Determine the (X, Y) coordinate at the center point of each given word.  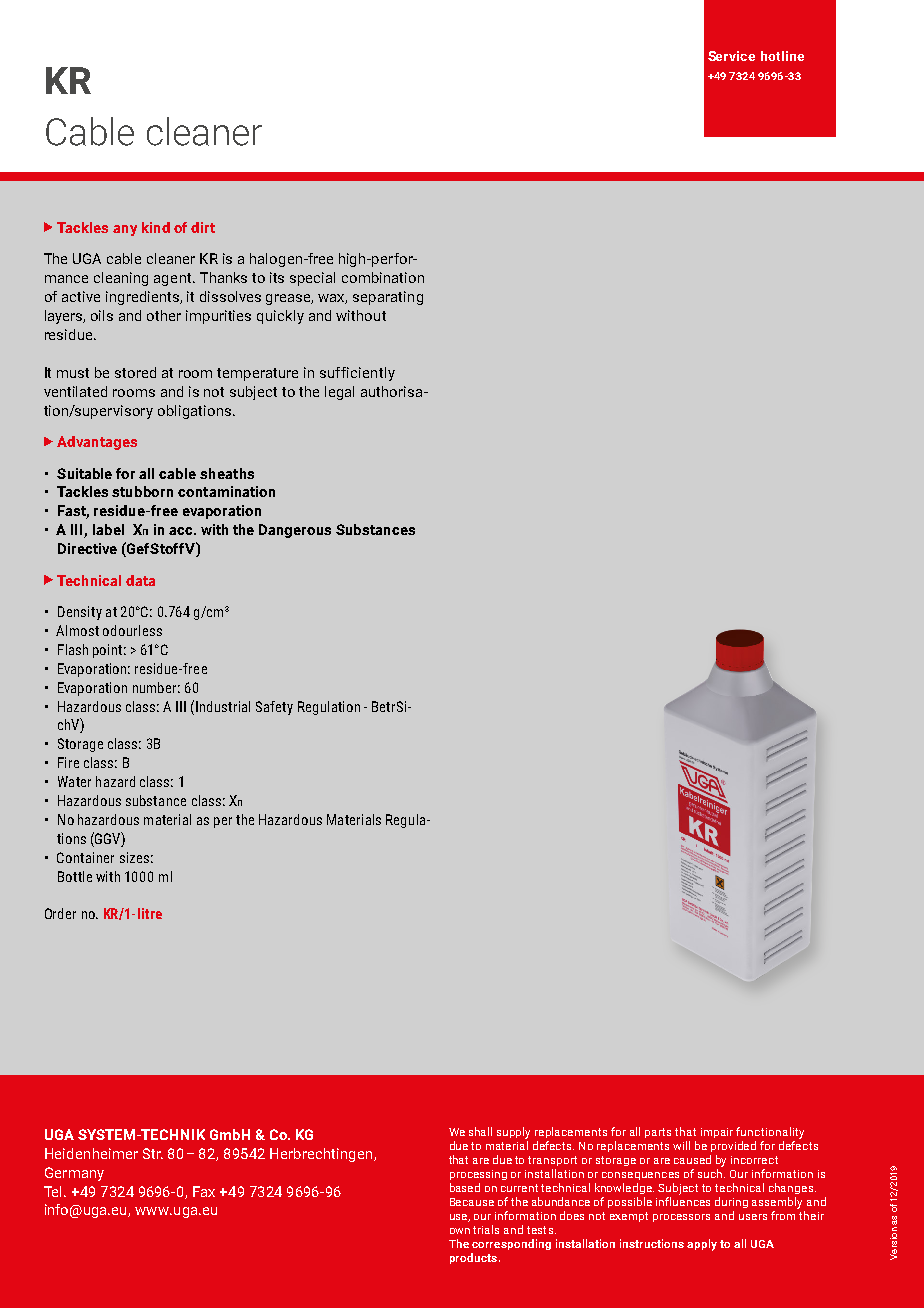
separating (388, 298)
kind (156, 227)
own (460, 1231)
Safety (274, 708)
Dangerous (295, 531)
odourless (132, 630)
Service (731, 56)
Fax (204, 1191)
